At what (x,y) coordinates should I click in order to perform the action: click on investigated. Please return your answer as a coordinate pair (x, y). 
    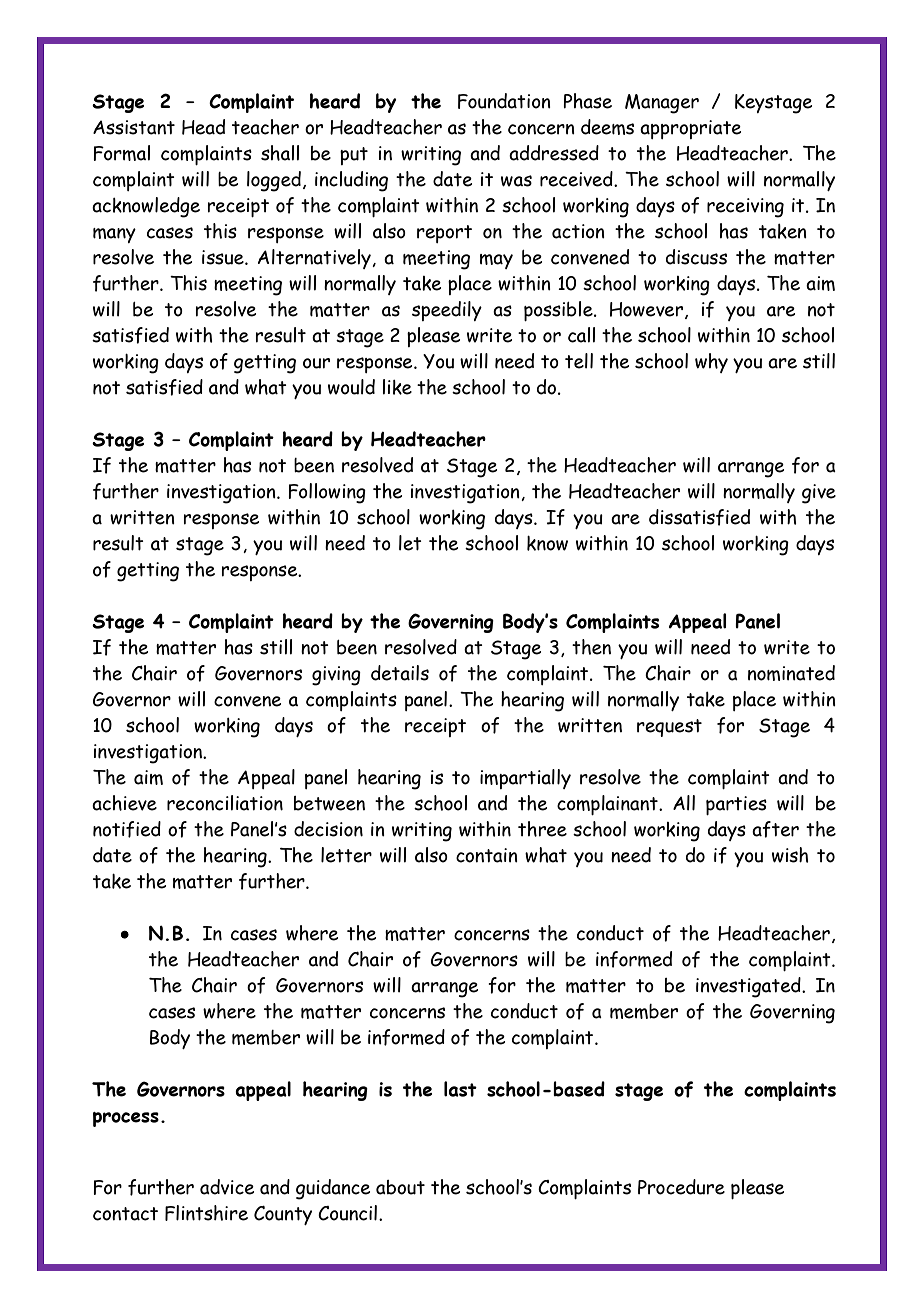
    Looking at the image, I should click on (749, 987).
